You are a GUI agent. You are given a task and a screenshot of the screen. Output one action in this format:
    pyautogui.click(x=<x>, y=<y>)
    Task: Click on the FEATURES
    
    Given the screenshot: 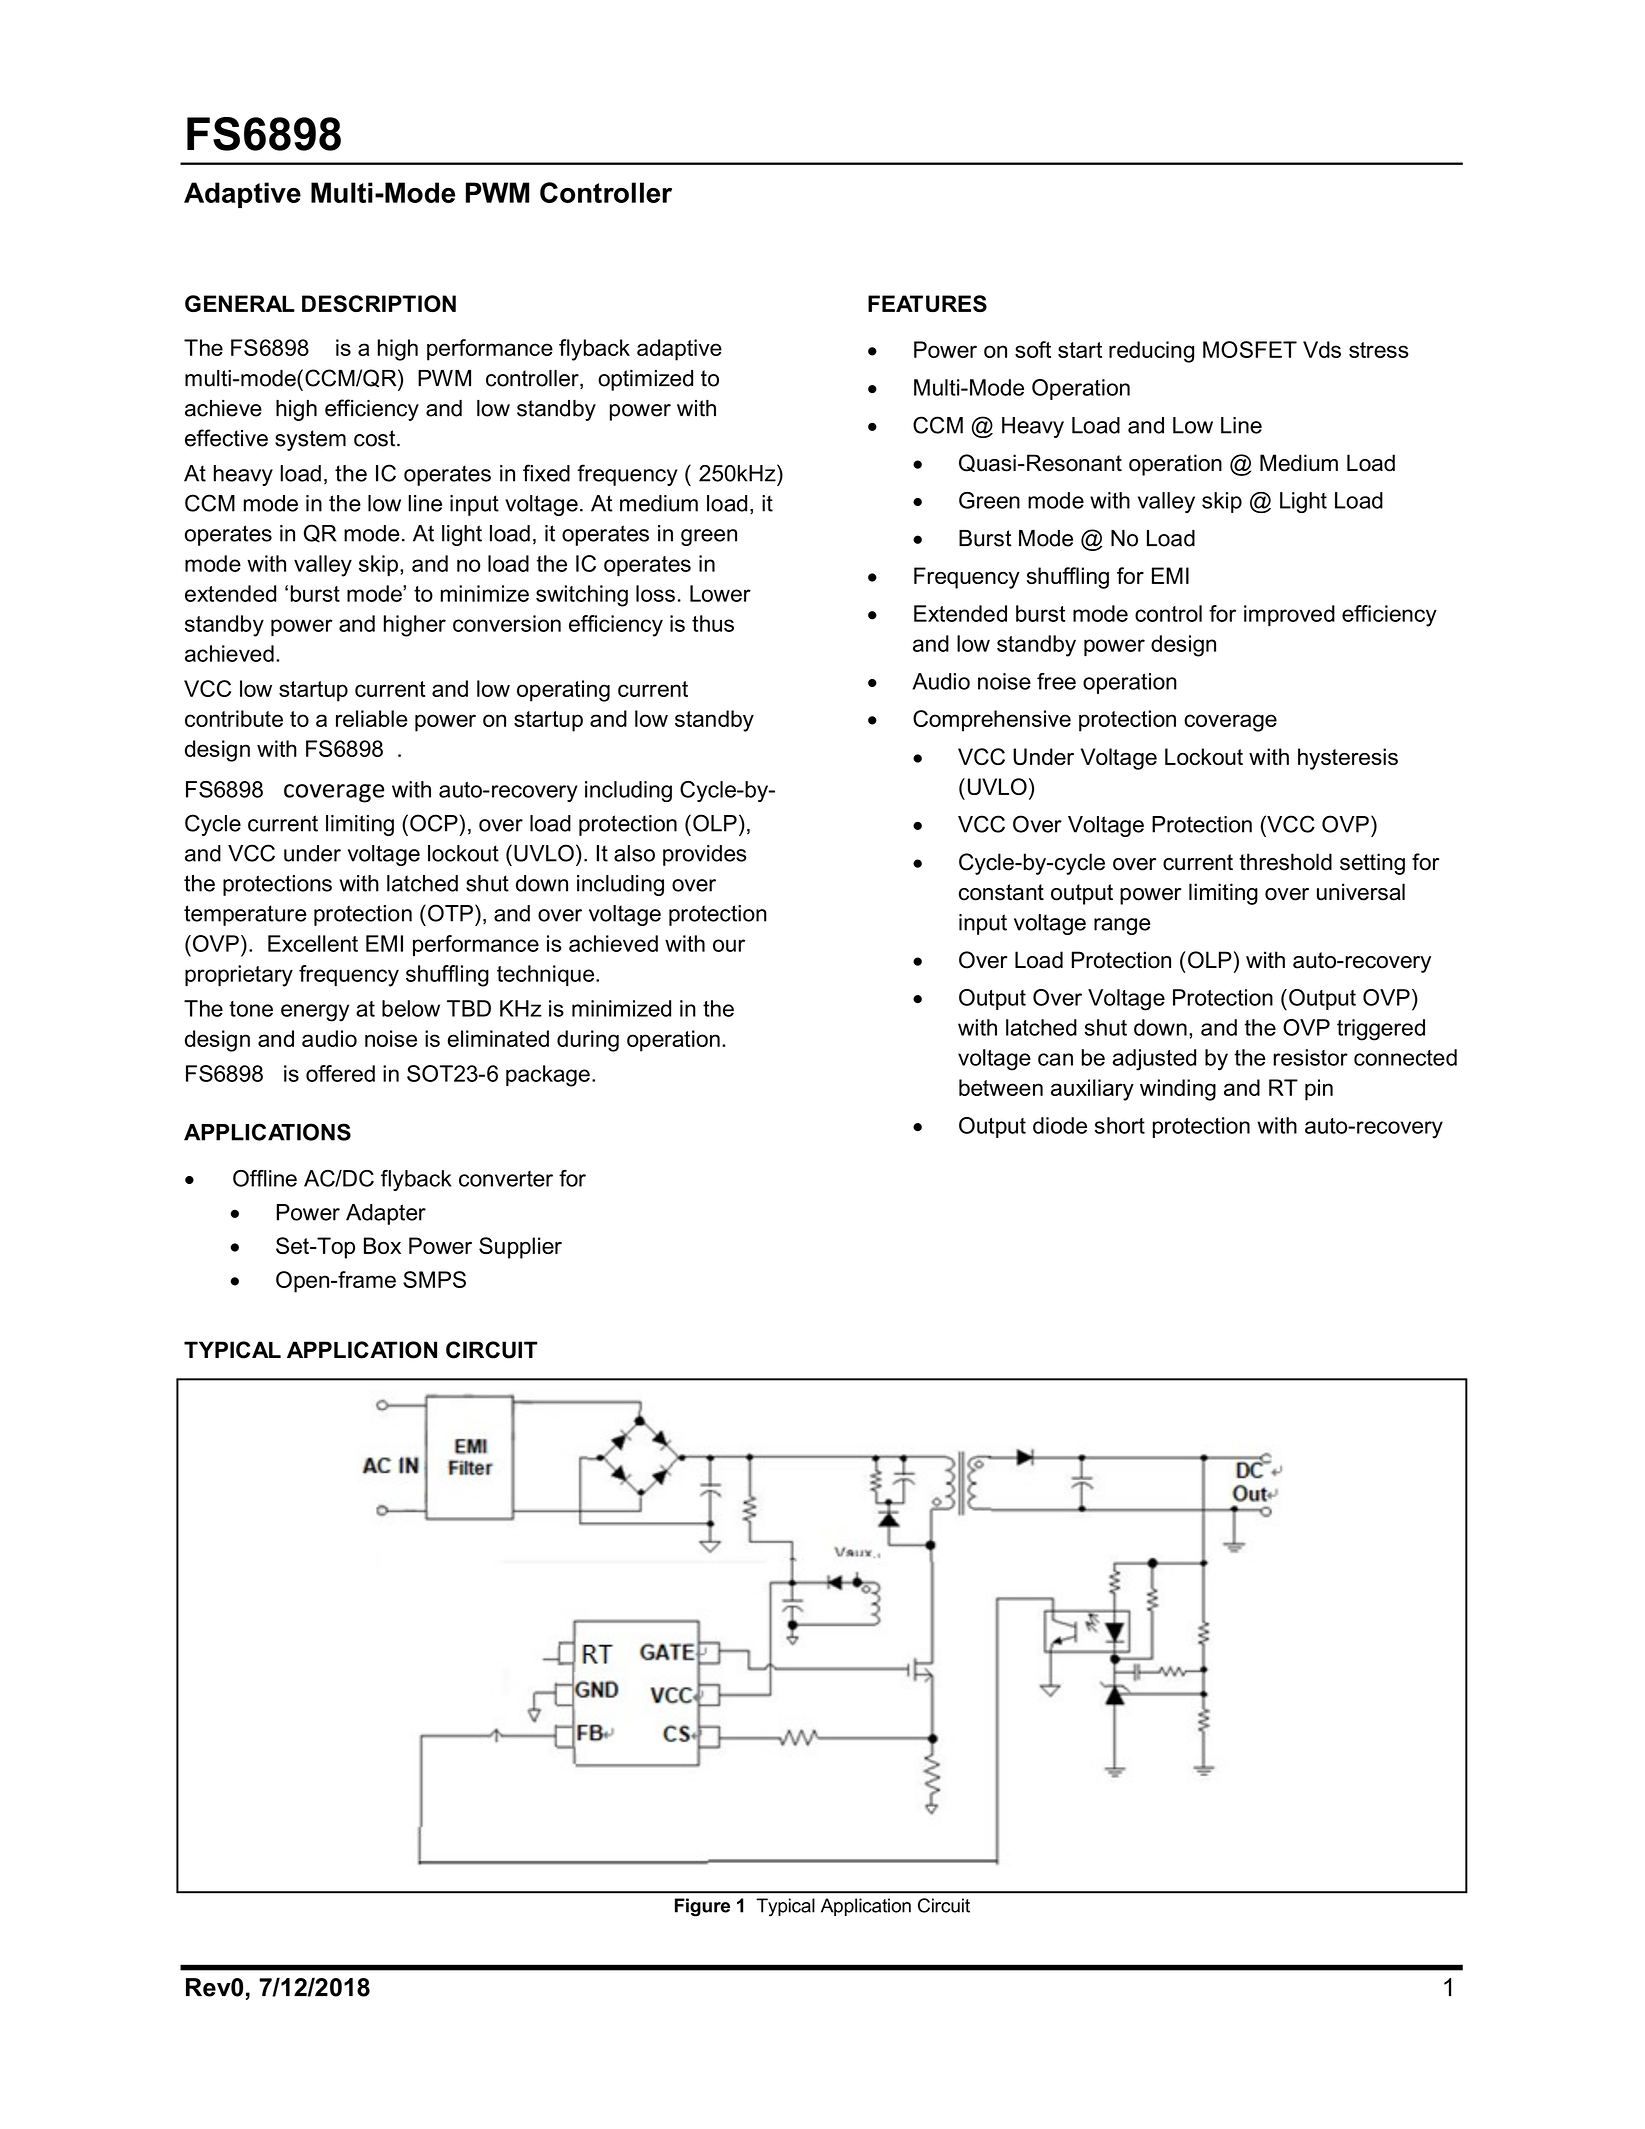 What is the action you would take?
    pyautogui.click(x=927, y=303)
